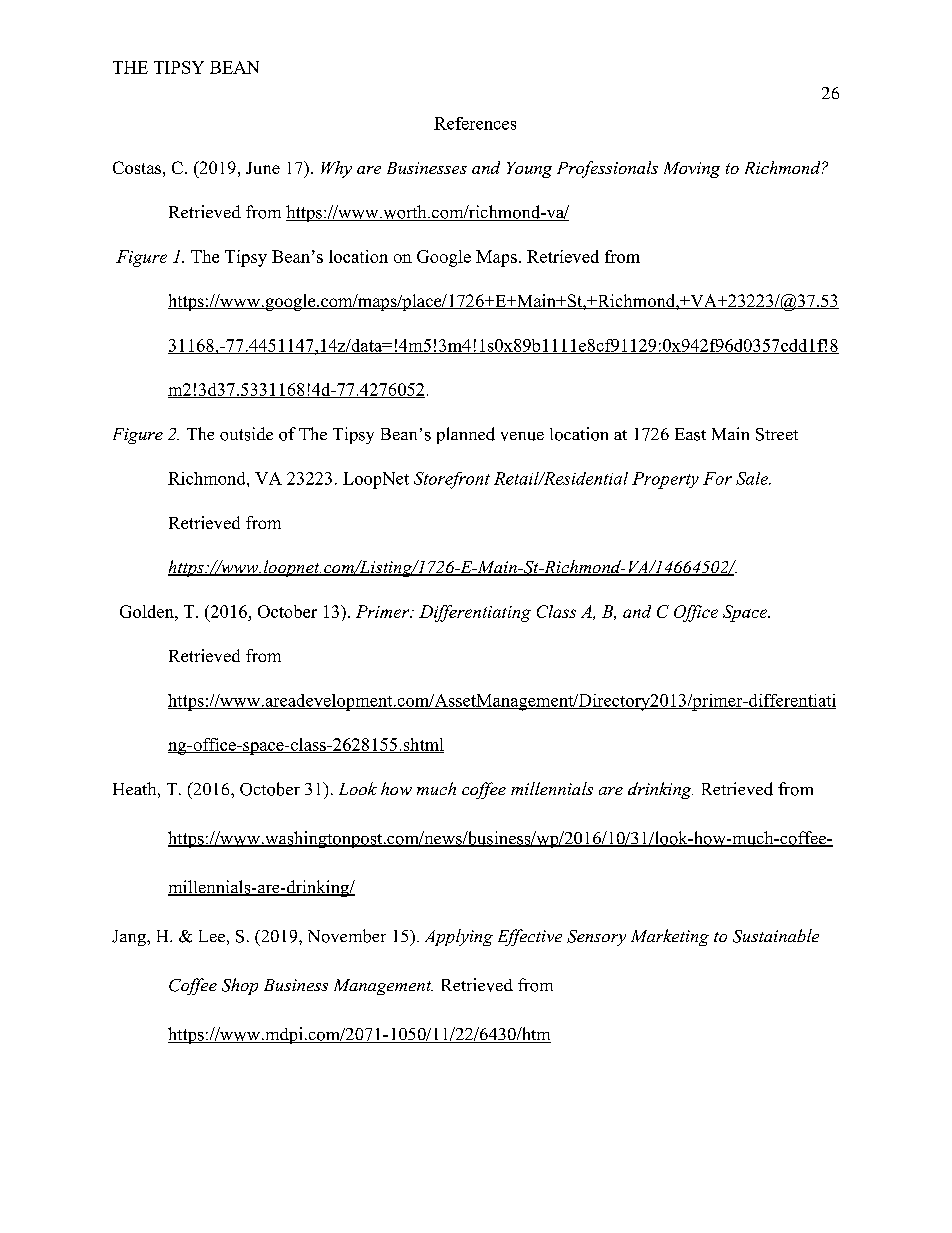  I want to click on Storefront, so click(452, 480).
